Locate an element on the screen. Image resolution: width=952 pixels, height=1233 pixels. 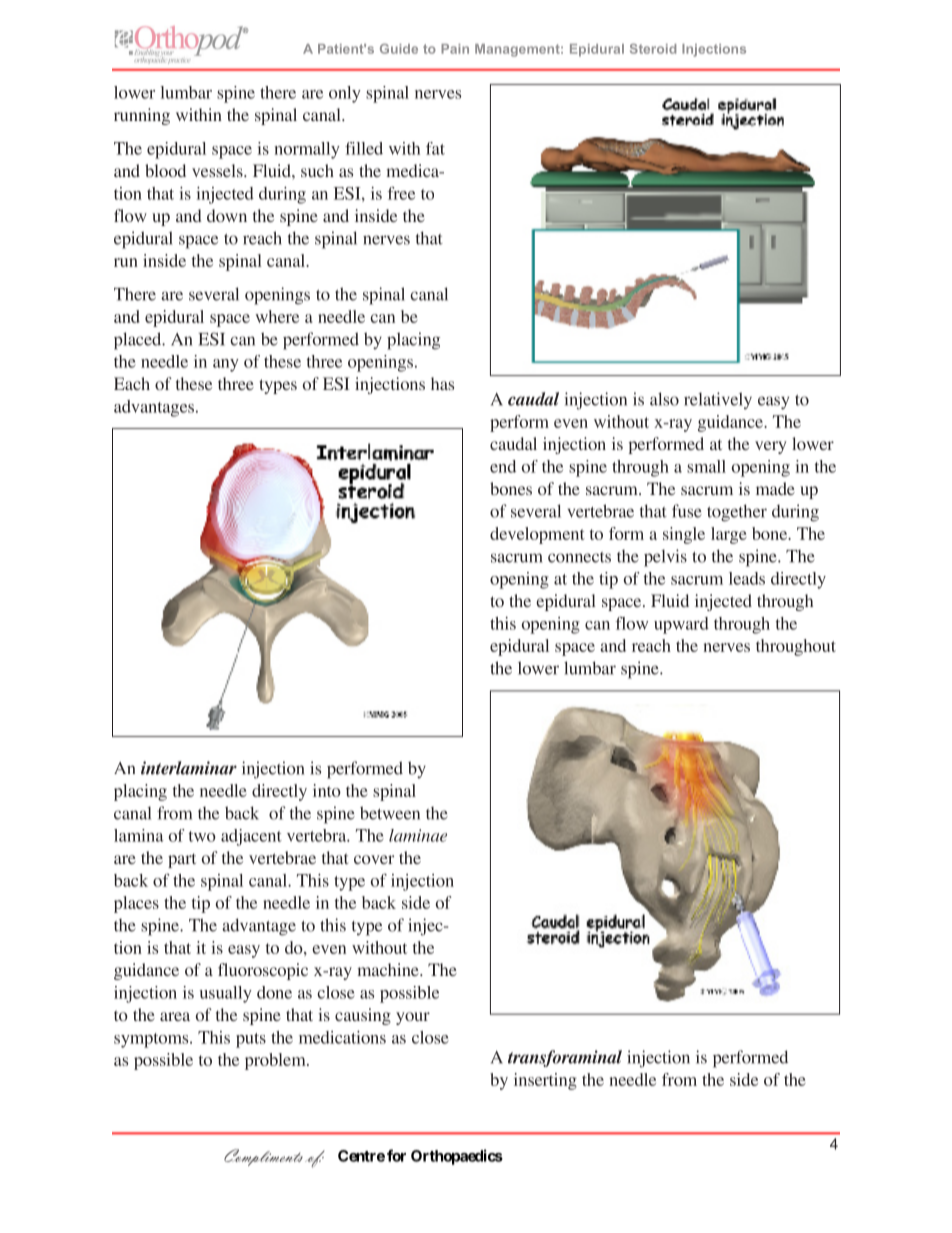
Steroid is located at coordinates (653, 49).
